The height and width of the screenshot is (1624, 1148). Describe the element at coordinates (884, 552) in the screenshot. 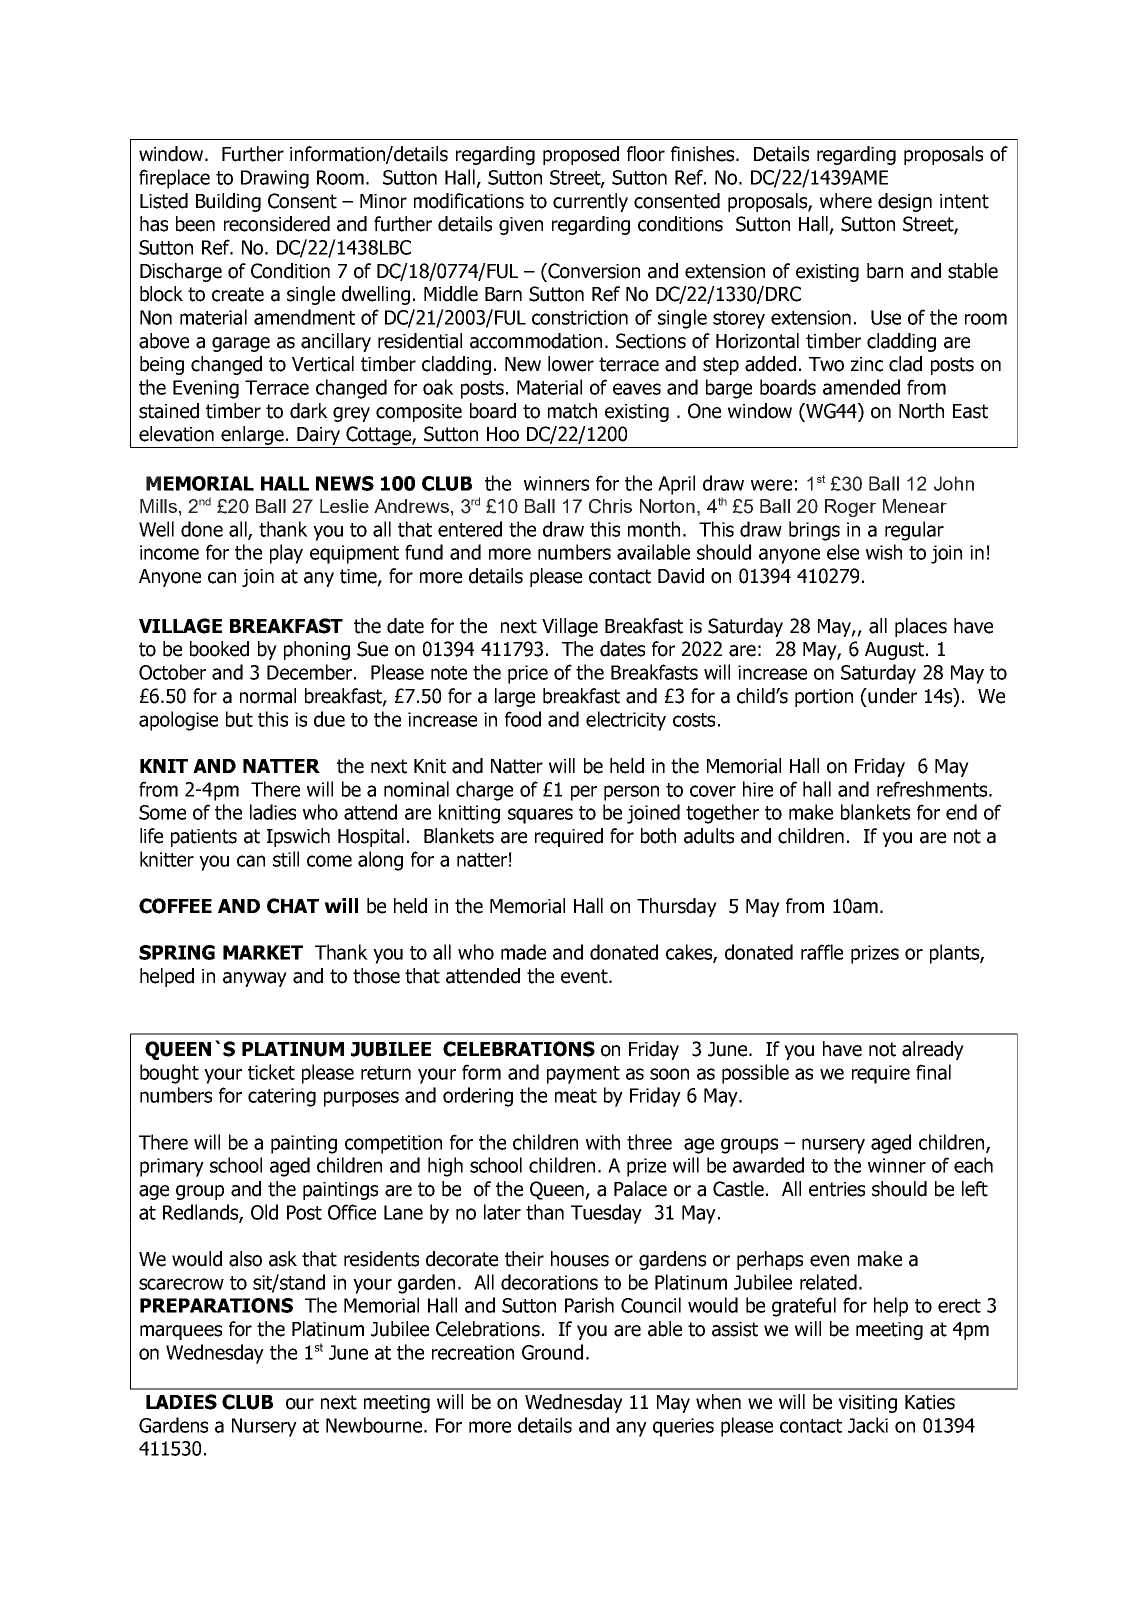

I see `wish` at that location.
